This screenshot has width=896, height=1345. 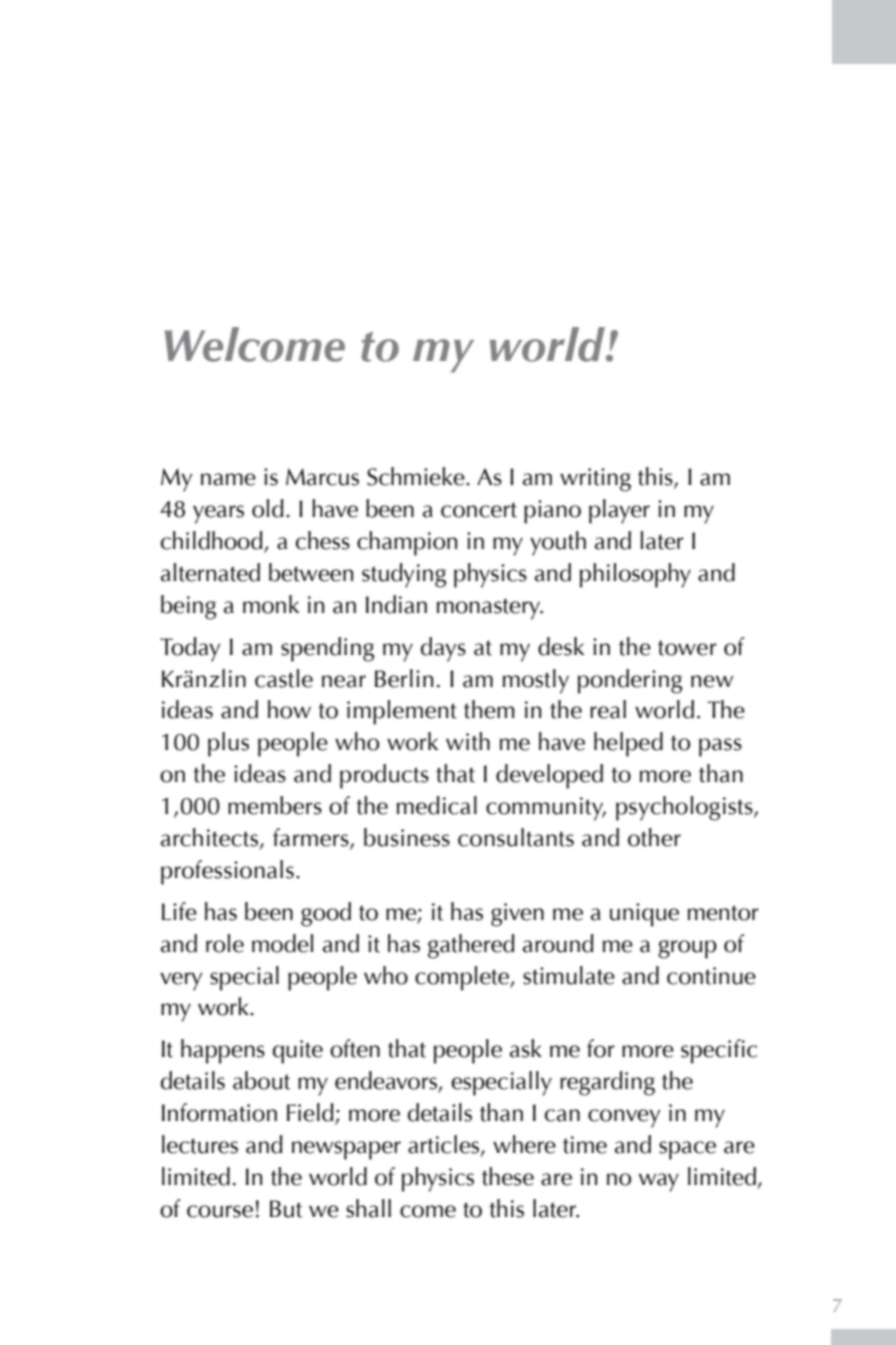 What do you see at coordinates (228, 744) in the screenshot?
I see `plus` at bounding box center [228, 744].
